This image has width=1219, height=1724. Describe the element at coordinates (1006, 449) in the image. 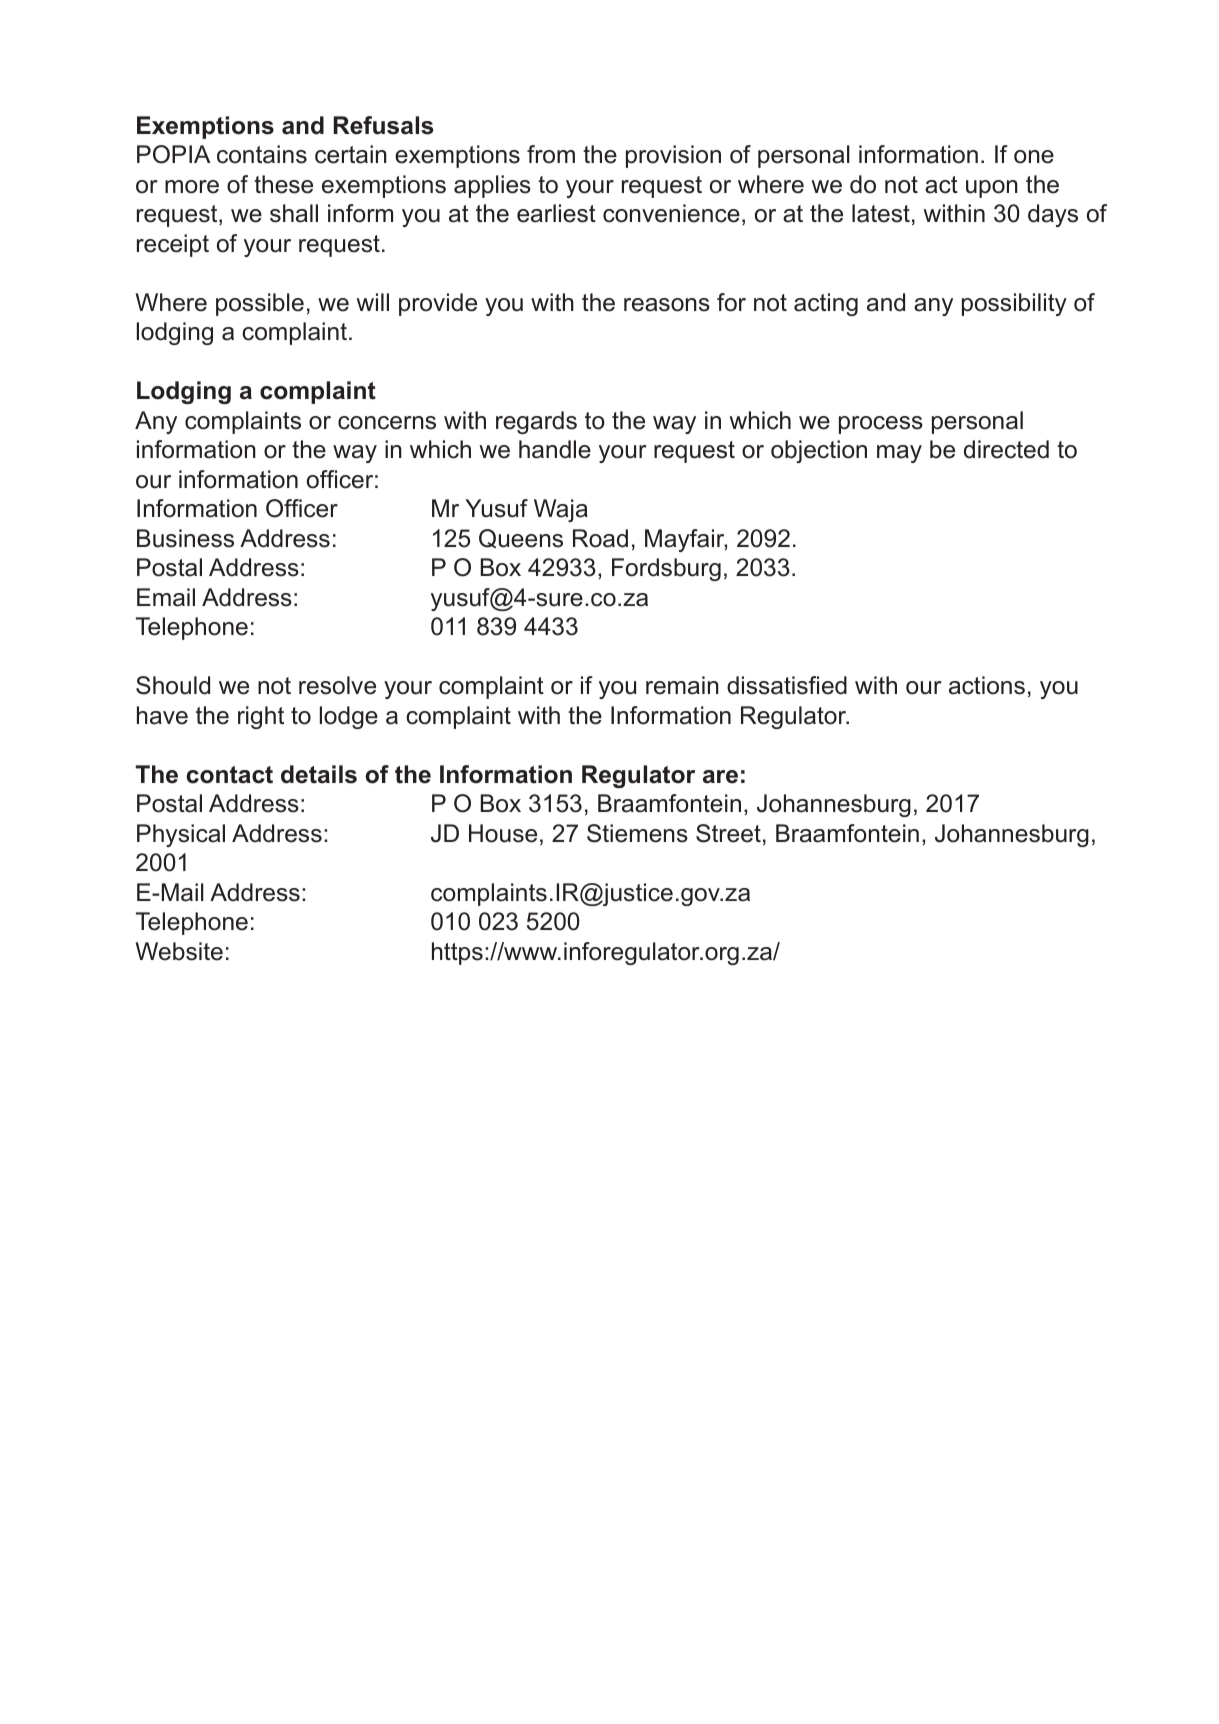

I see `directed` at that location.
